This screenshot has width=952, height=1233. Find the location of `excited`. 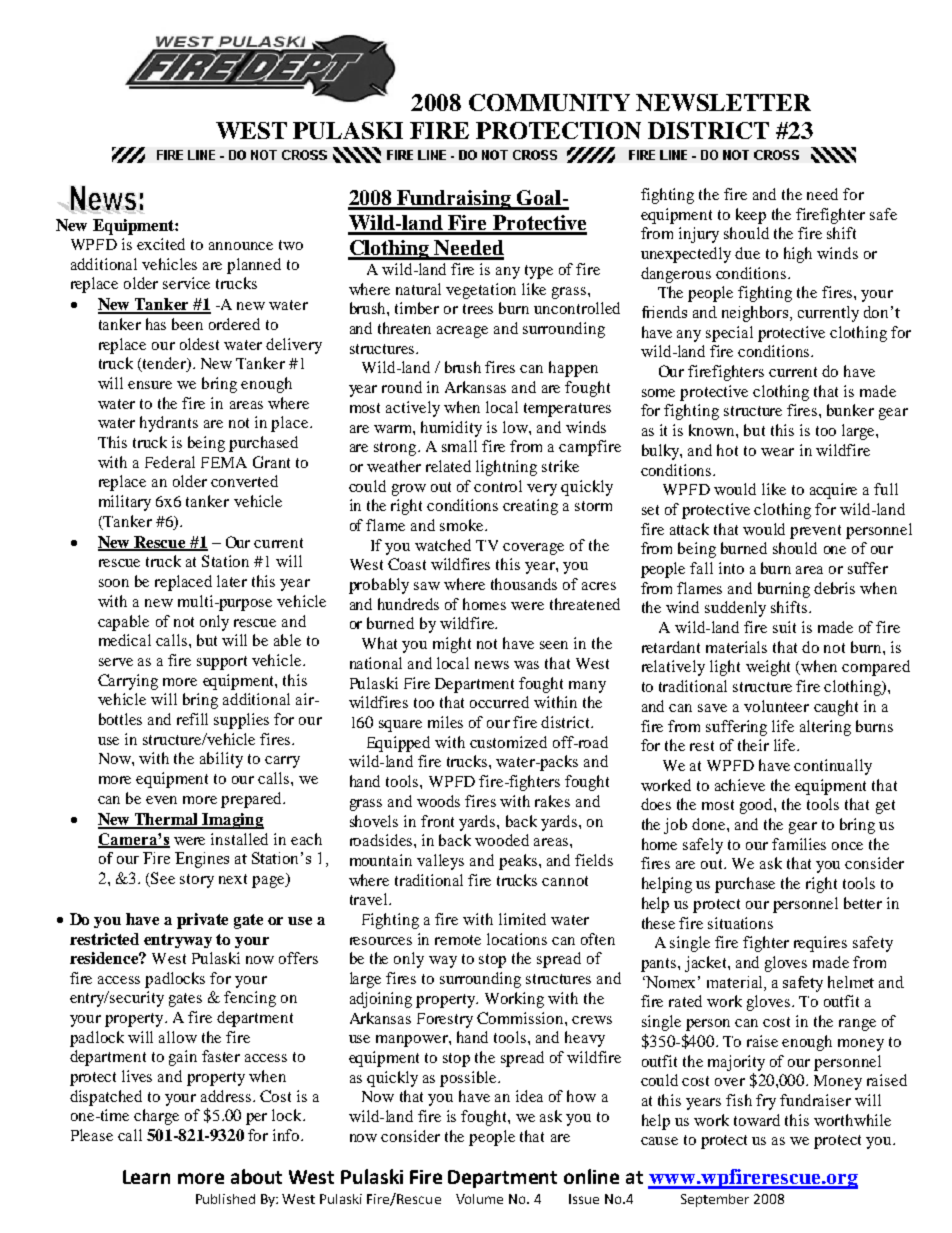

excited is located at coordinates (161, 244).
